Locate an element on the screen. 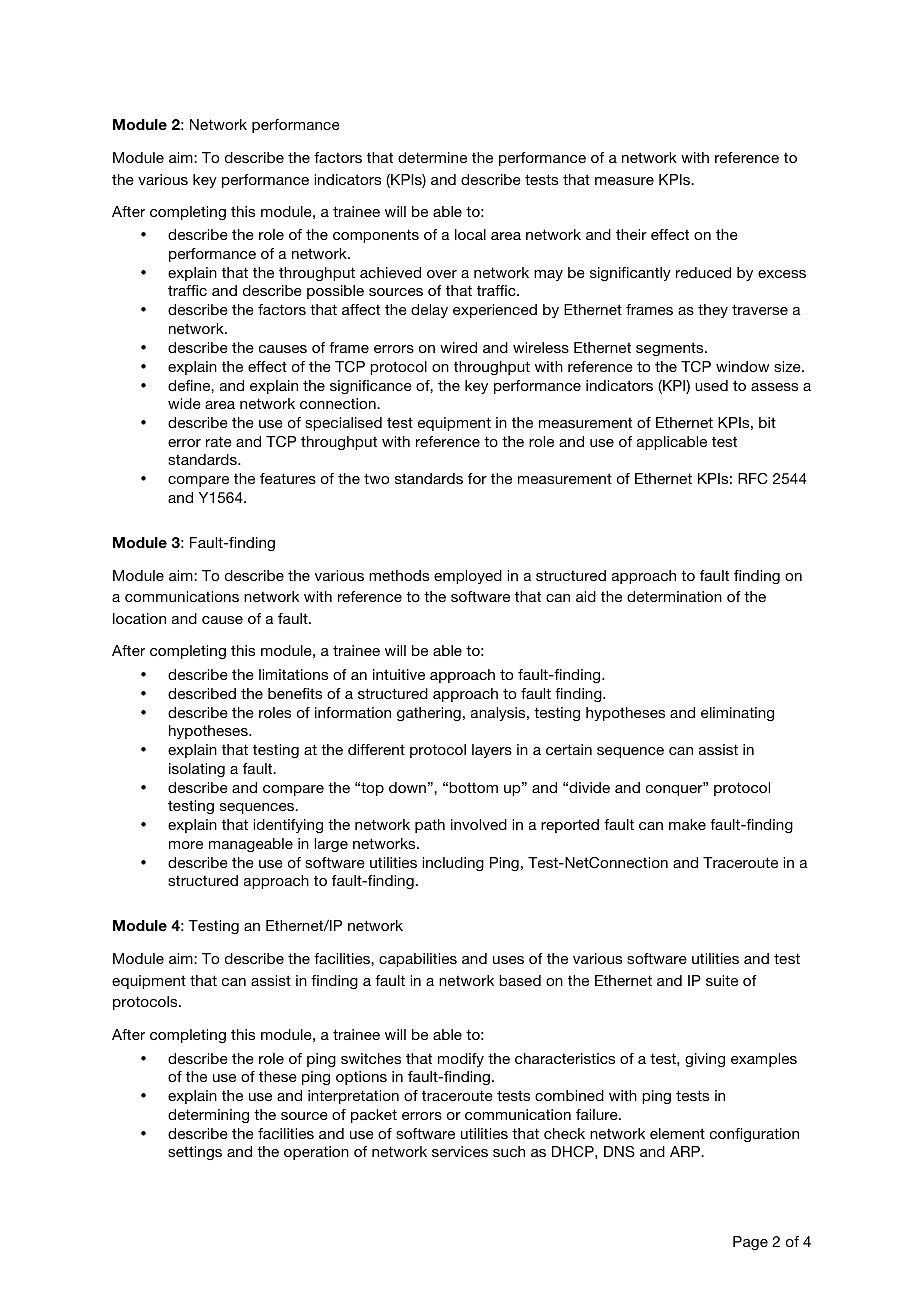 This screenshot has width=924, height=1308. including is located at coordinates (453, 864).
